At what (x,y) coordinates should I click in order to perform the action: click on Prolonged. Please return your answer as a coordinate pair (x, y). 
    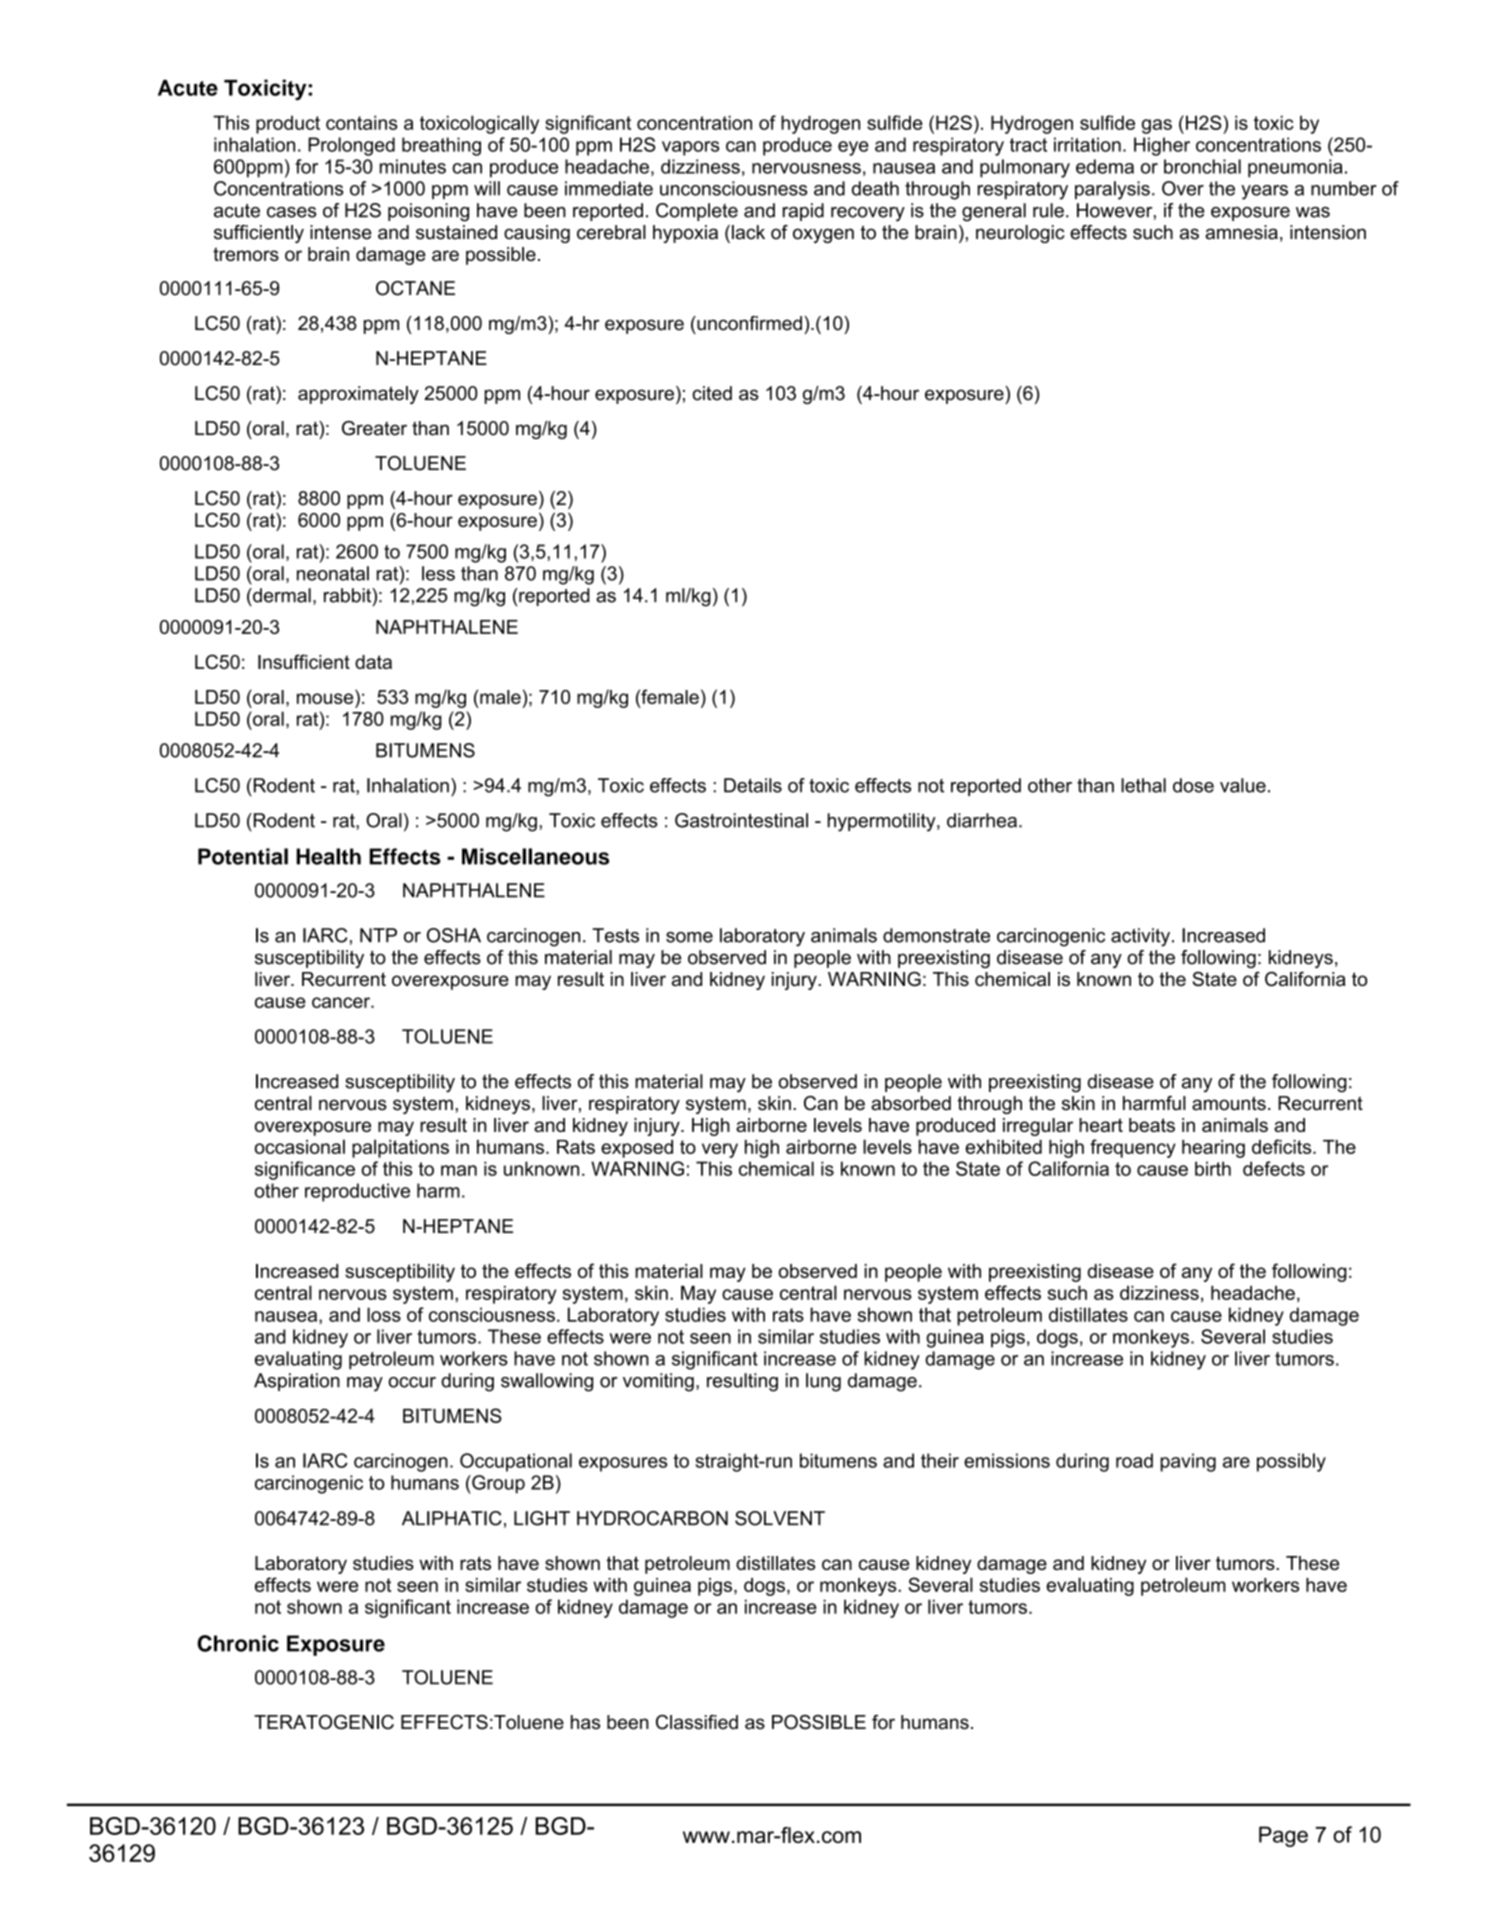
    Looking at the image, I should click on (351, 146).
